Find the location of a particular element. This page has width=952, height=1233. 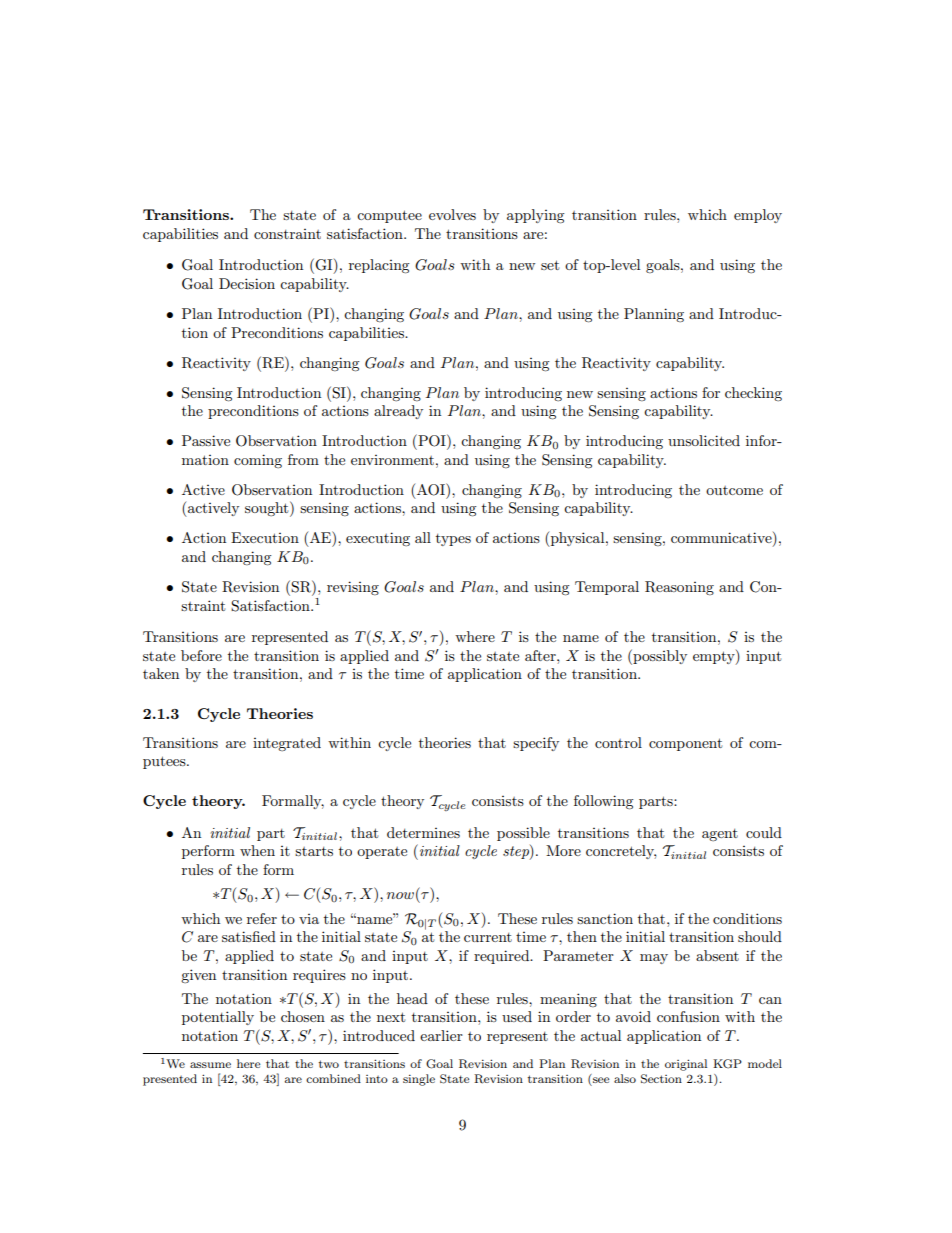

Decision is located at coordinates (247, 283).
